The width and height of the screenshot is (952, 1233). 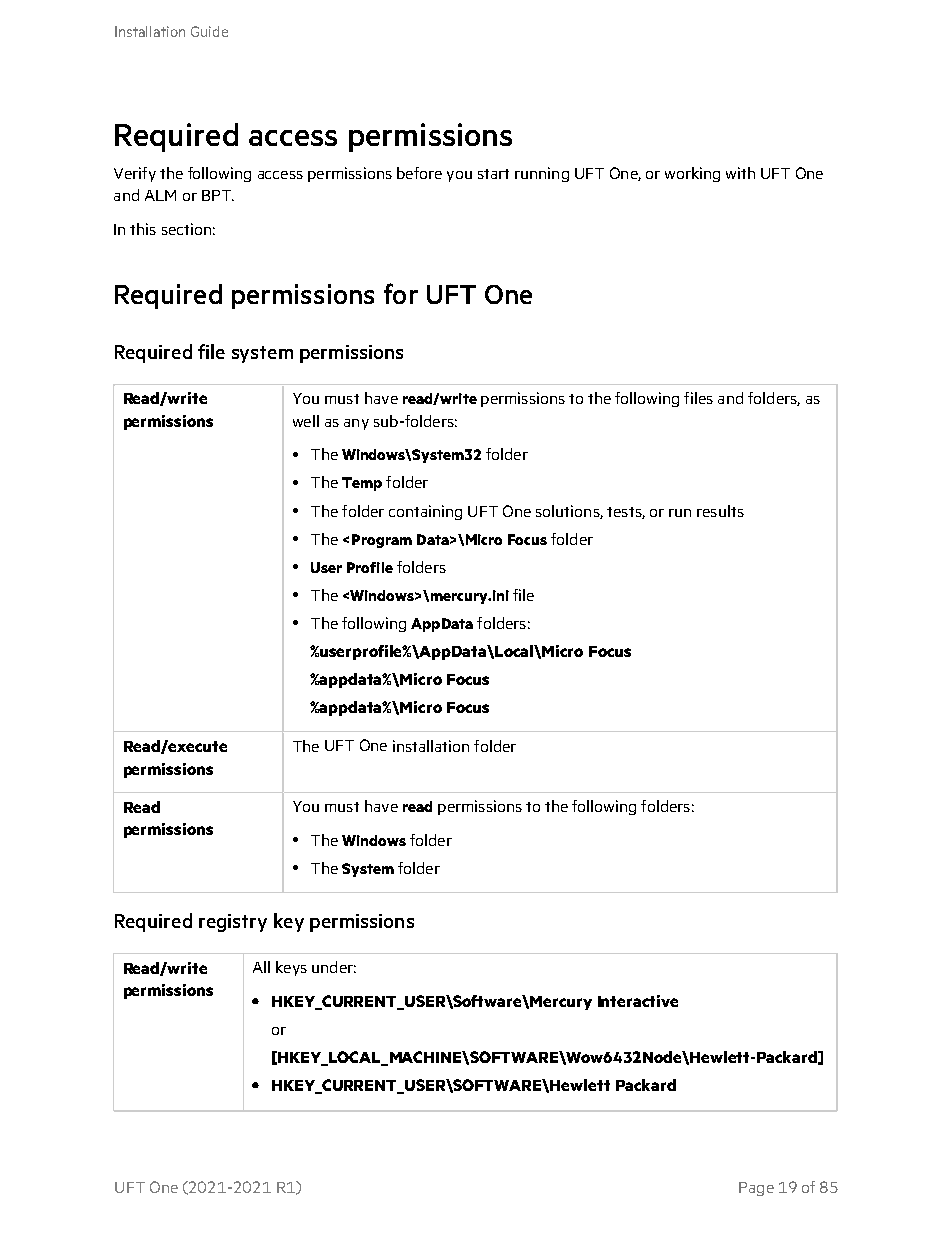 I want to click on working, so click(x=692, y=174).
